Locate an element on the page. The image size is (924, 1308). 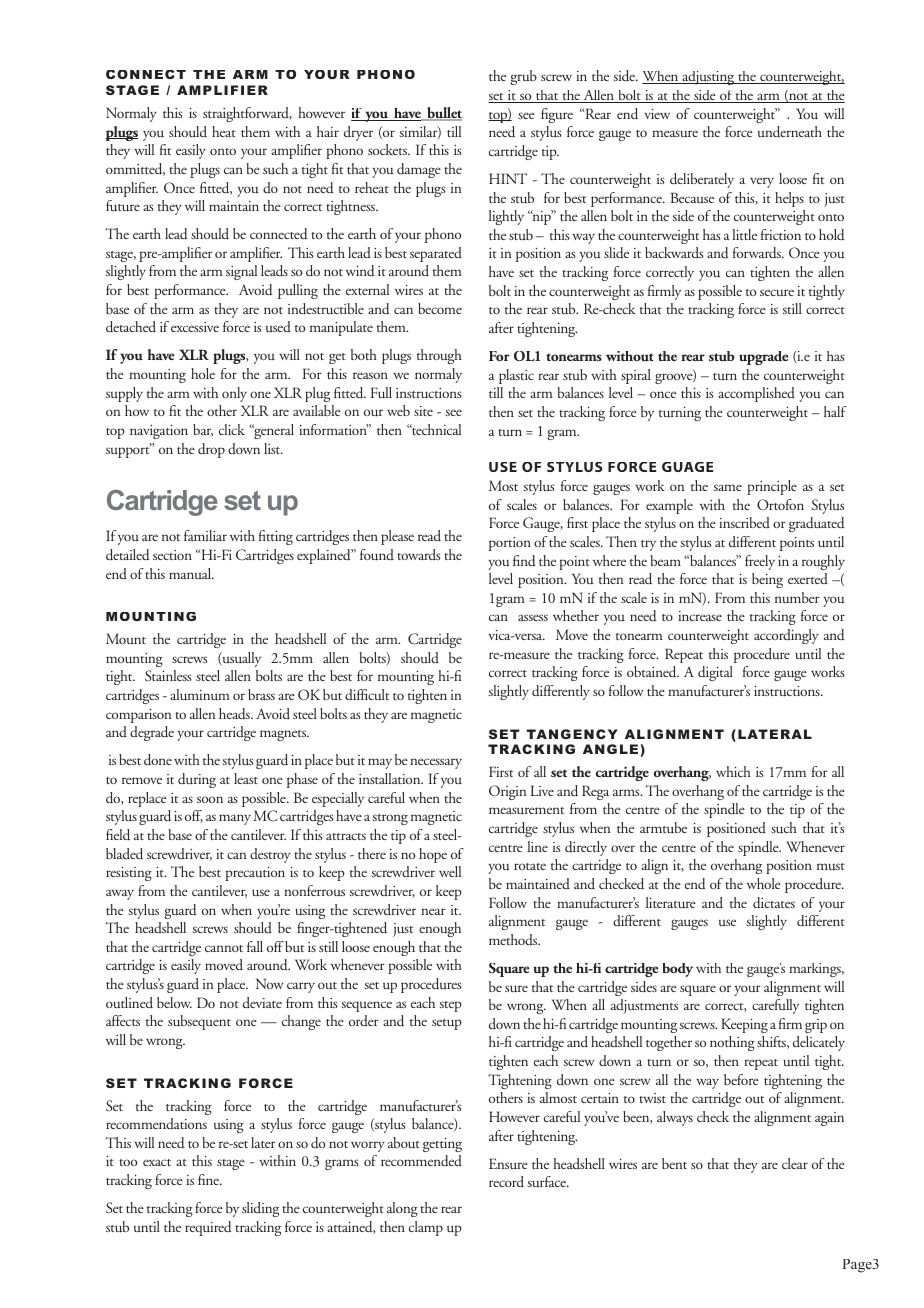
Stainless is located at coordinates (168, 675).
